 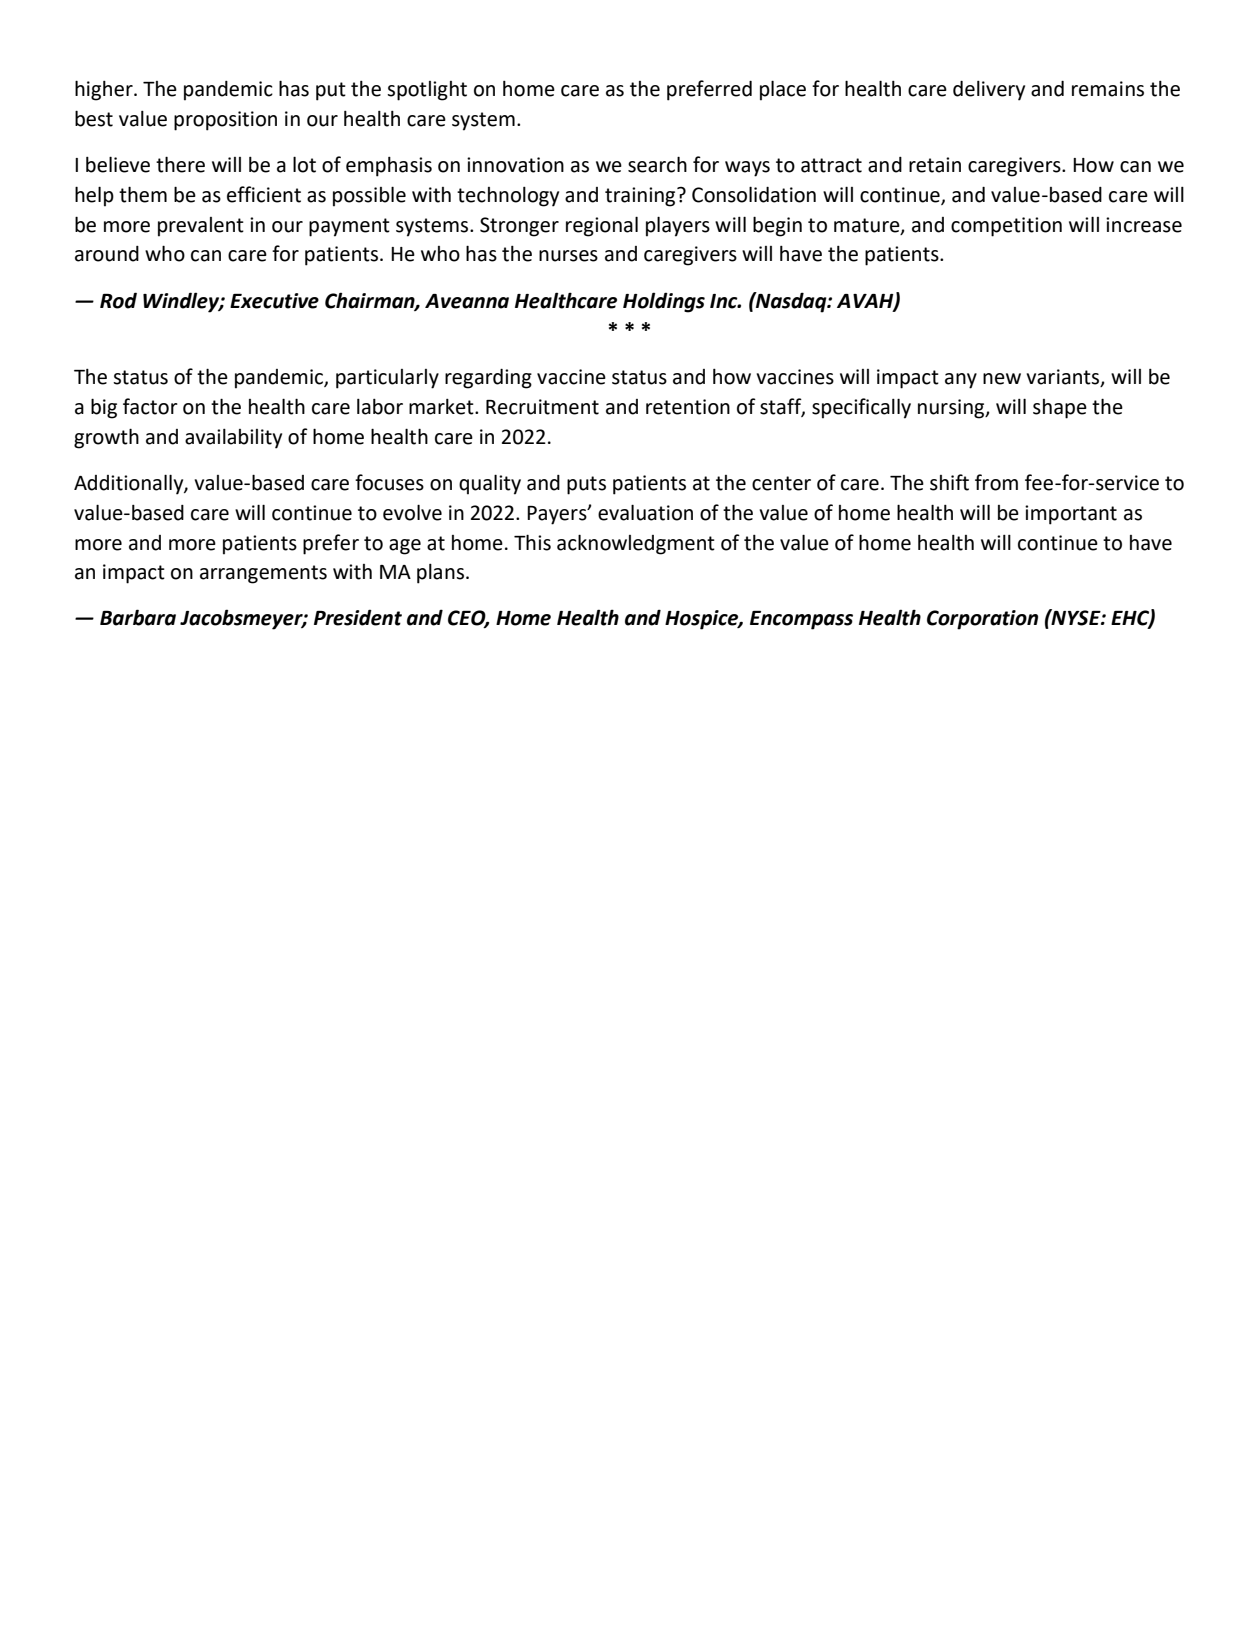 I want to click on delivery, so click(x=989, y=91).
